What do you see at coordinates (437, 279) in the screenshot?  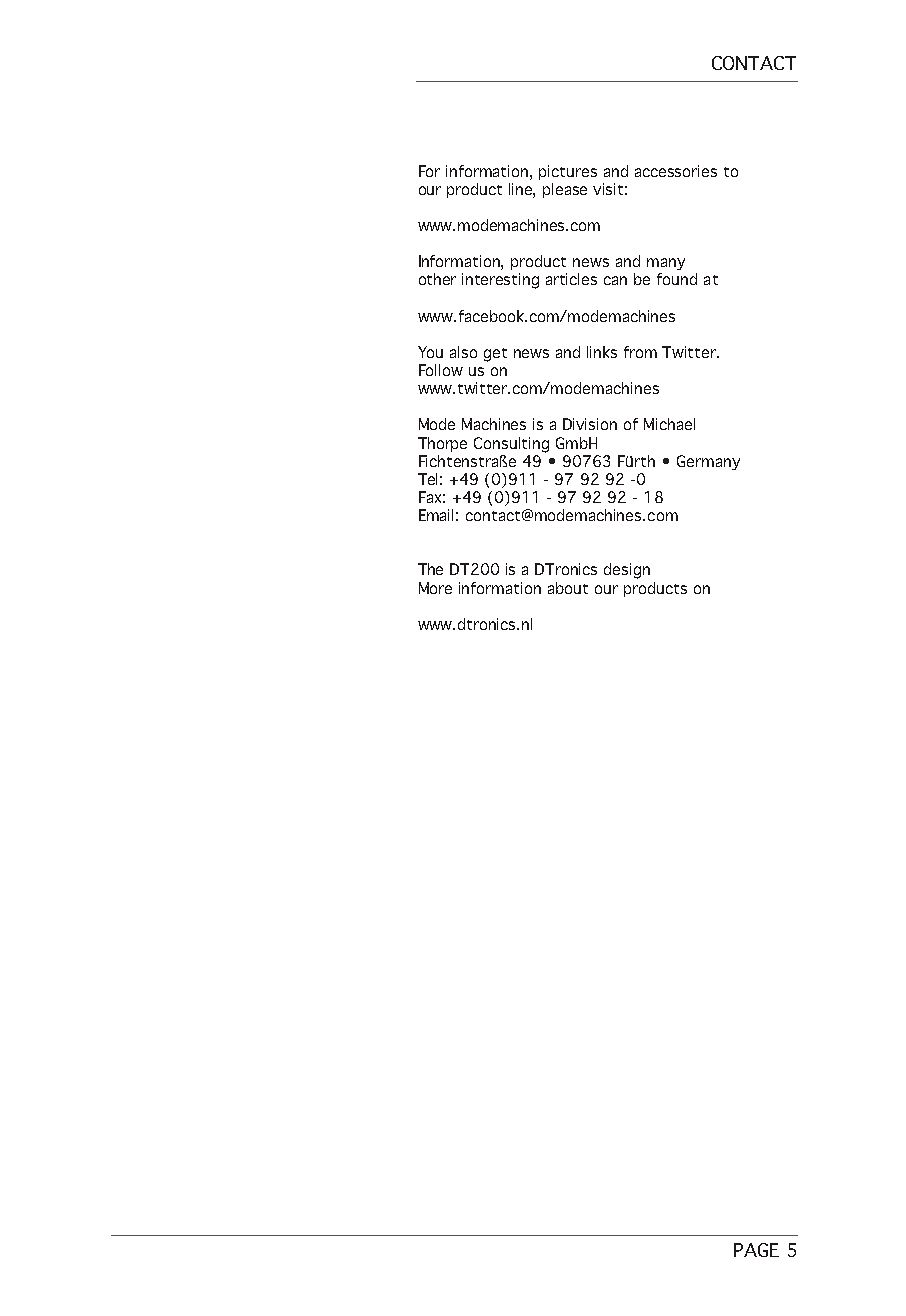 I see `other` at bounding box center [437, 279].
